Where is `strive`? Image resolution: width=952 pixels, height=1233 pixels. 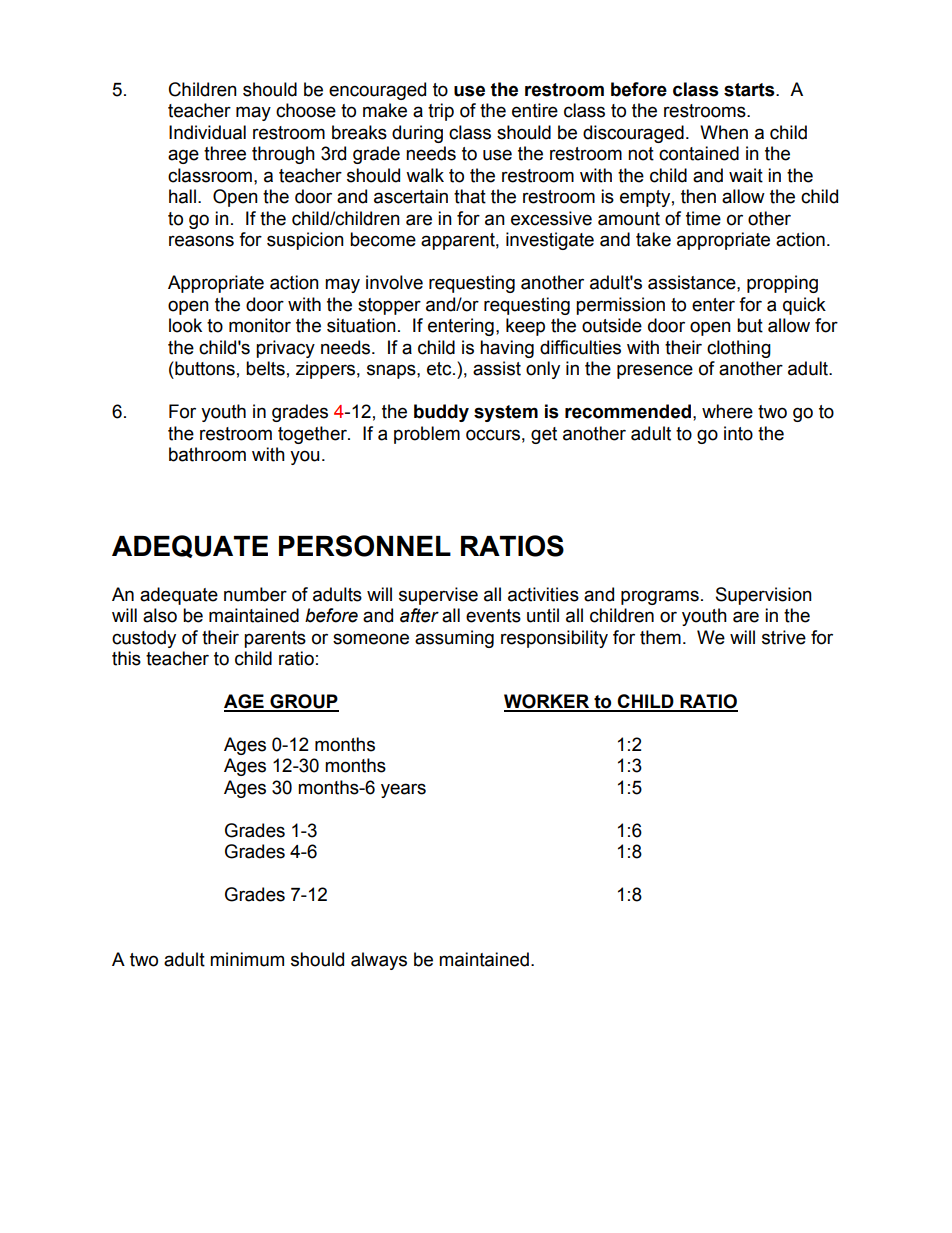
strive is located at coordinates (784, 637).
